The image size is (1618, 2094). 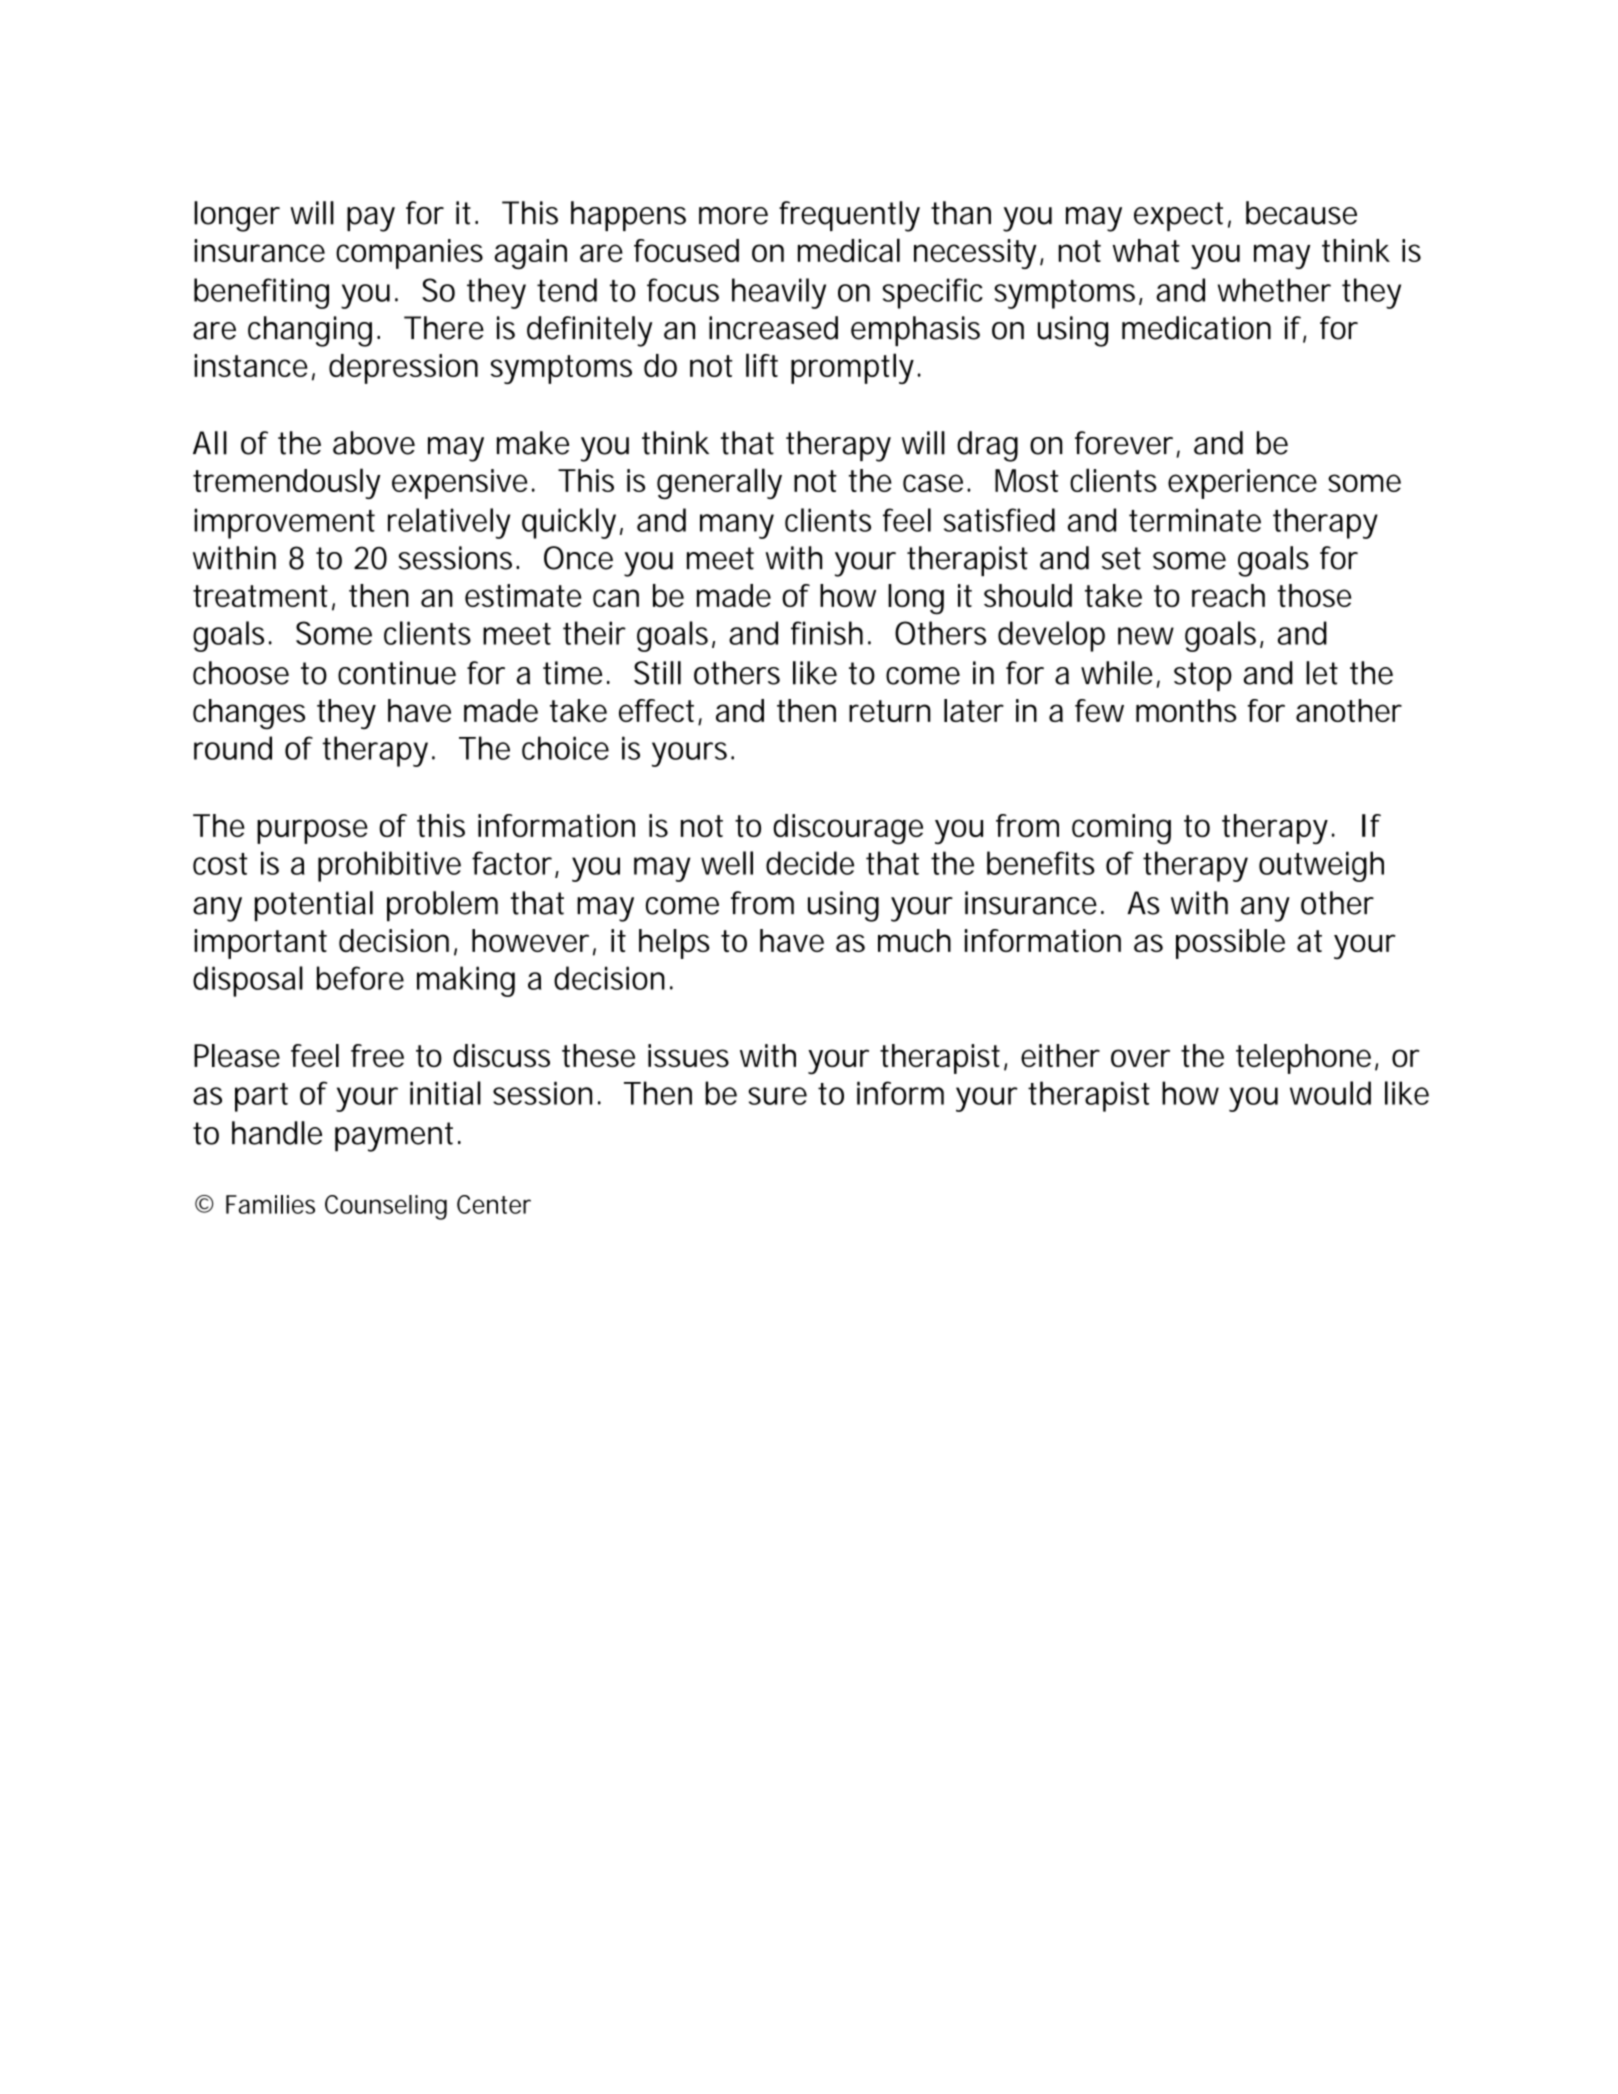 What do you see at coordinates (1146, 250) in the screenshot?
I see `what` at bounding box center [1146, 250].
